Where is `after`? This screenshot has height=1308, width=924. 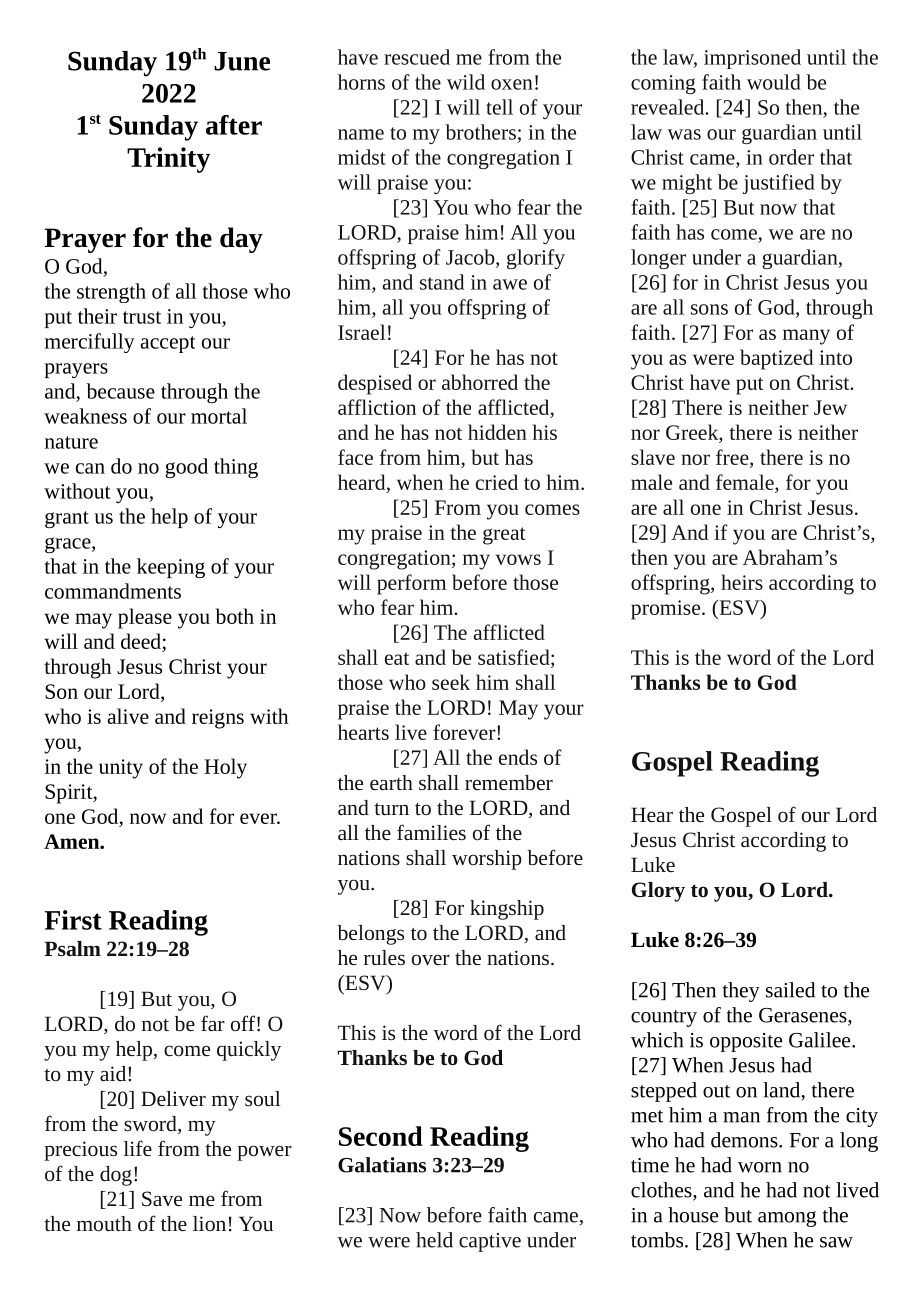 after is located at coordinates (234, 125).
